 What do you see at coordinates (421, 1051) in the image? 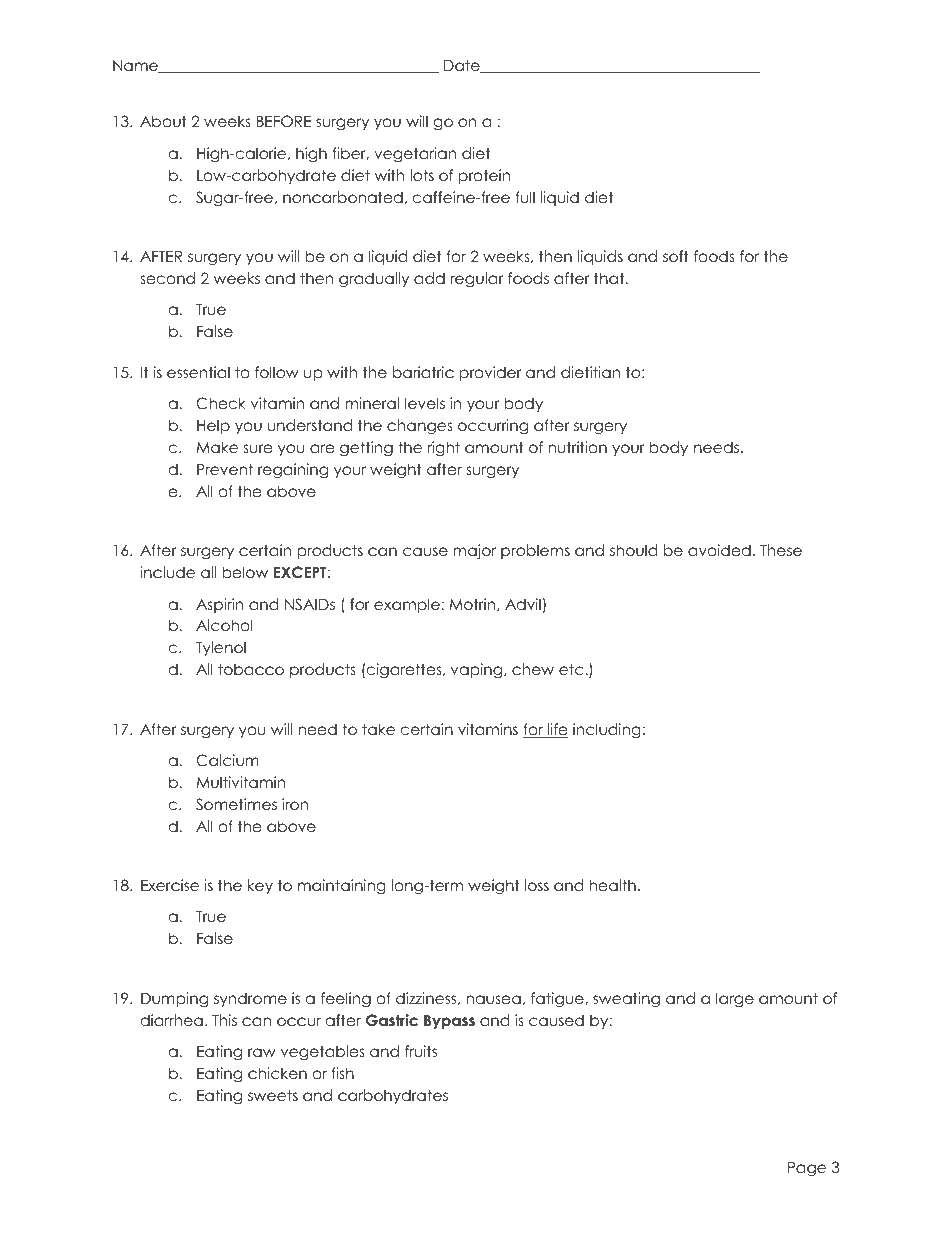
I see `fruits` at bounding box center [421, 1051].
